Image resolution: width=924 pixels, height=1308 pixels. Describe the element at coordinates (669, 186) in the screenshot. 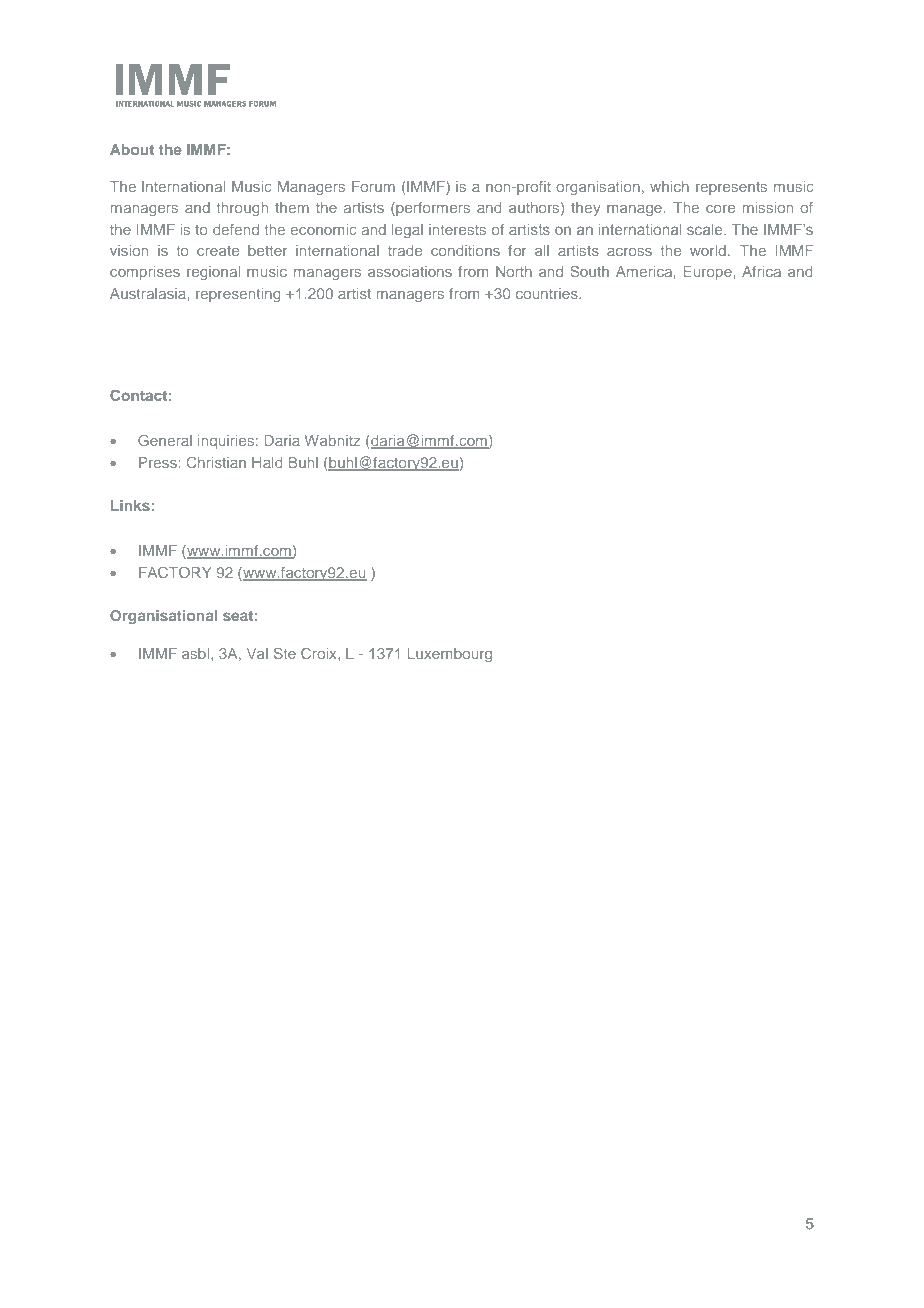

I see `which` at that location.
